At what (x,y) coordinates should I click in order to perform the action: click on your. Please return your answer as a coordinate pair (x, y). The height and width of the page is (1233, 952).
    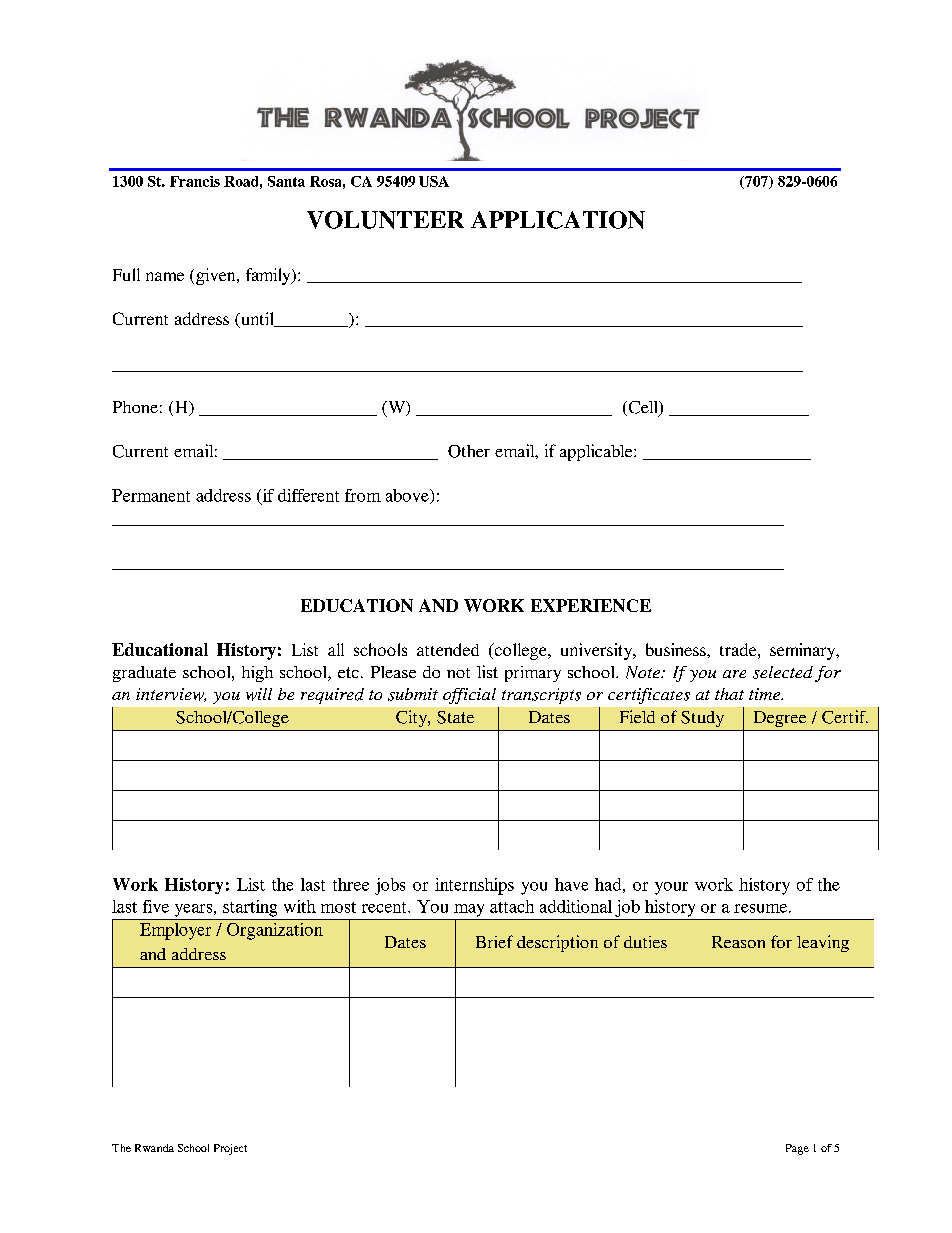
    Looking at the image, I should click on (671, 888).
